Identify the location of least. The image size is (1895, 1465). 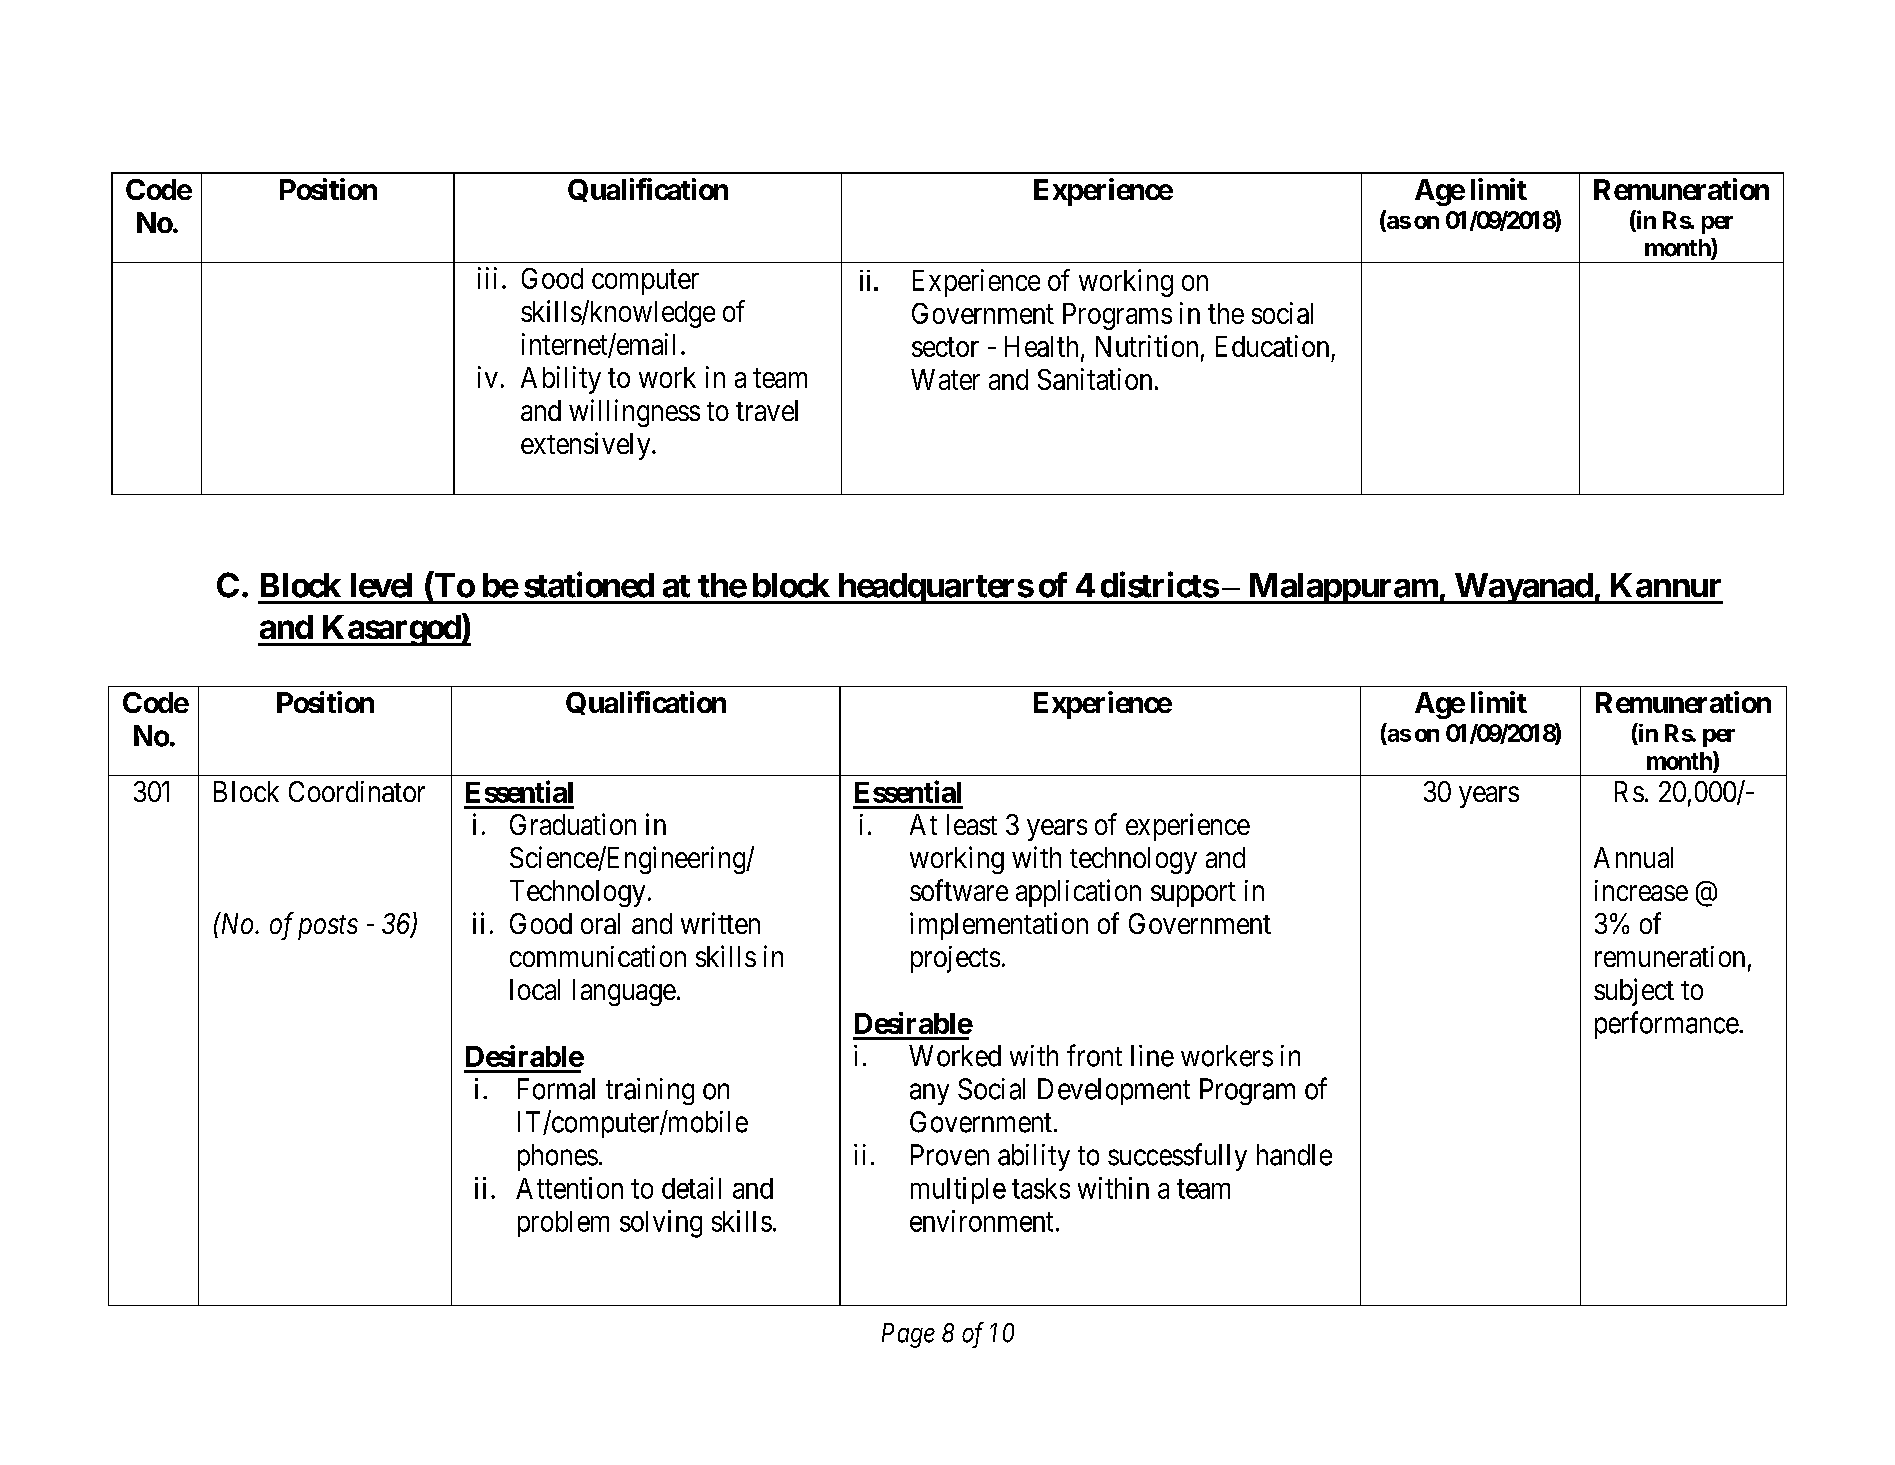
(972, 824).
